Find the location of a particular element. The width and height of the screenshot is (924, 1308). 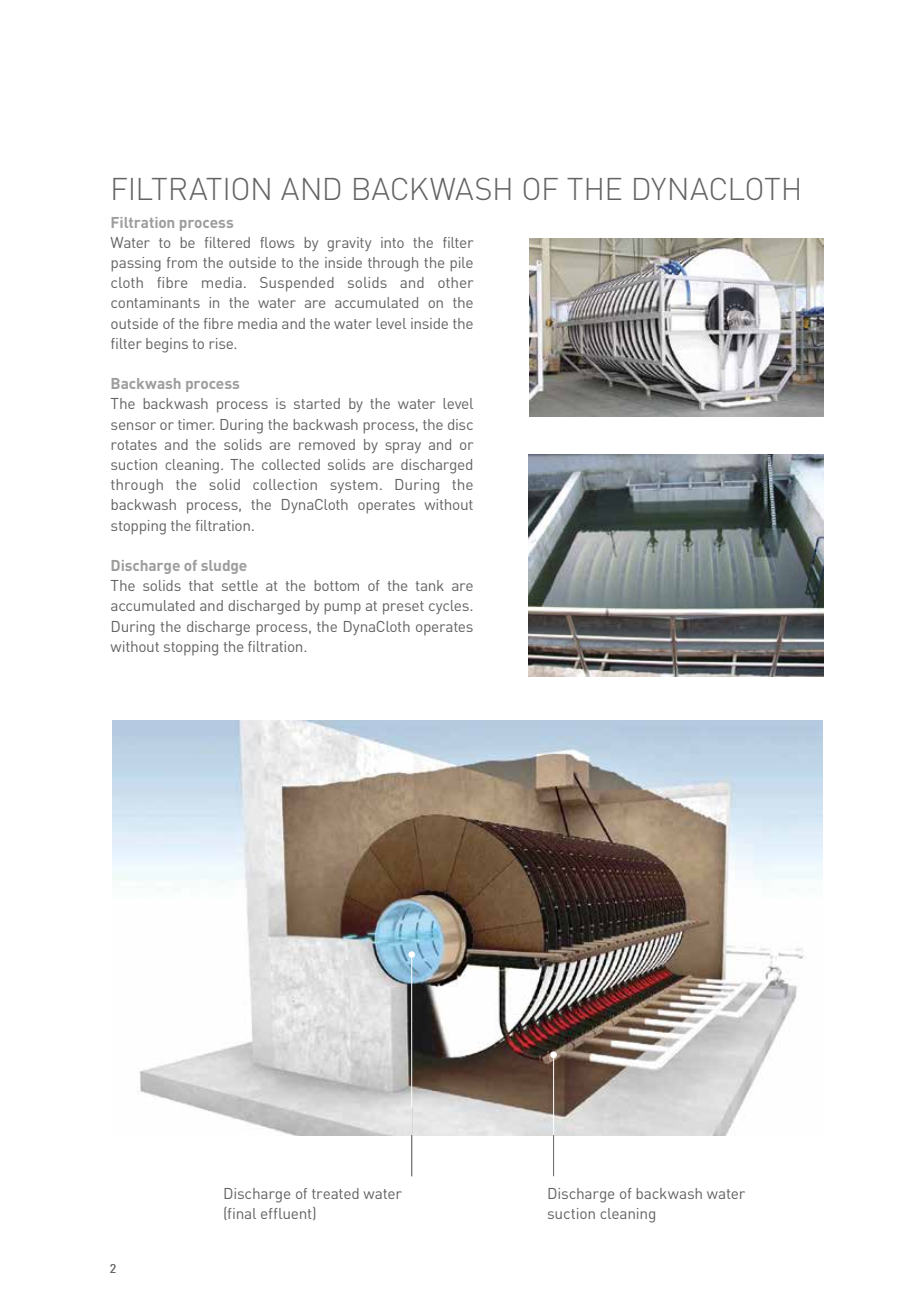

settle is located at coordinates (240, 585).
